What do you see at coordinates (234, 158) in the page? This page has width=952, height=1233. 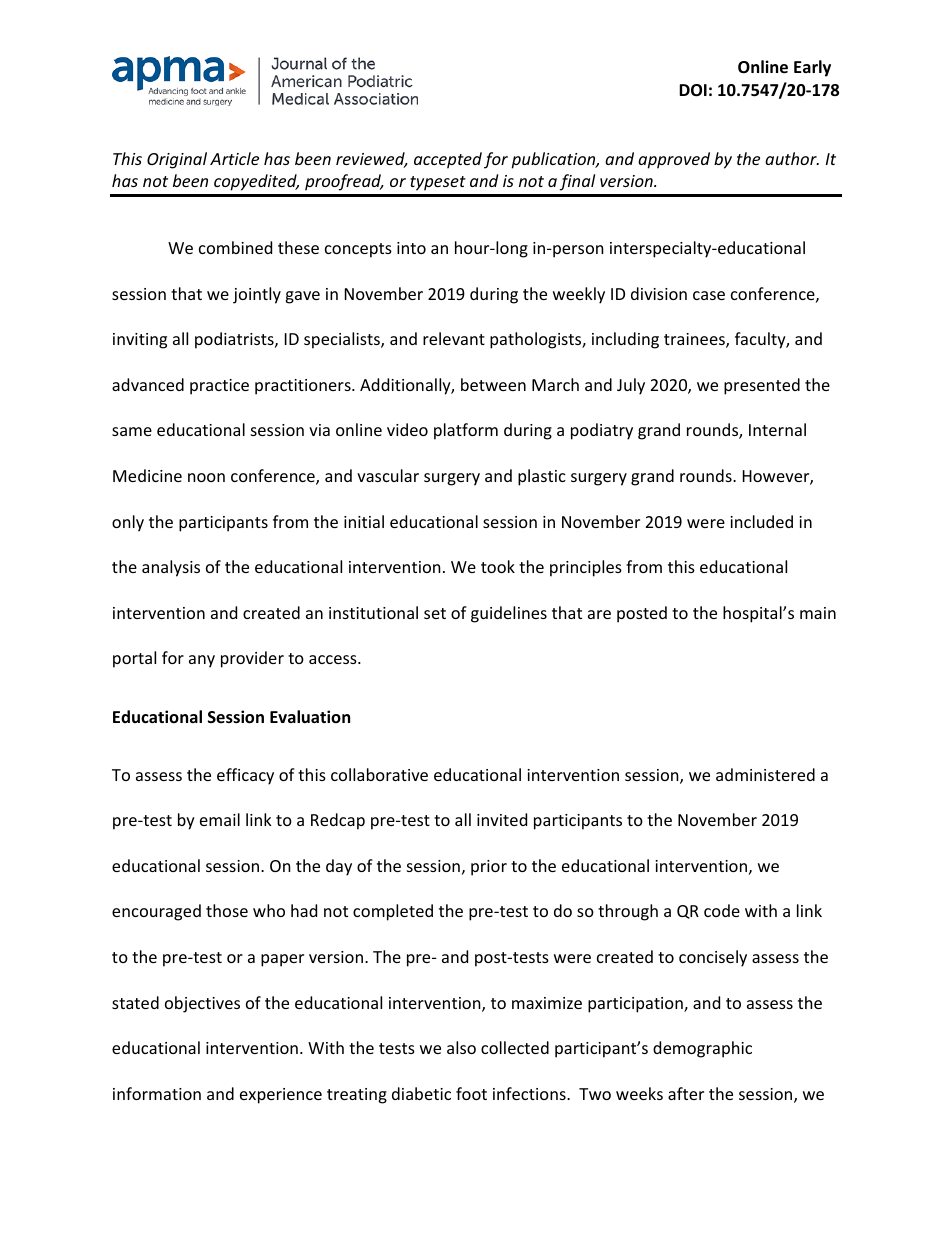 I see `Article` at bounding box center [234, 158].
